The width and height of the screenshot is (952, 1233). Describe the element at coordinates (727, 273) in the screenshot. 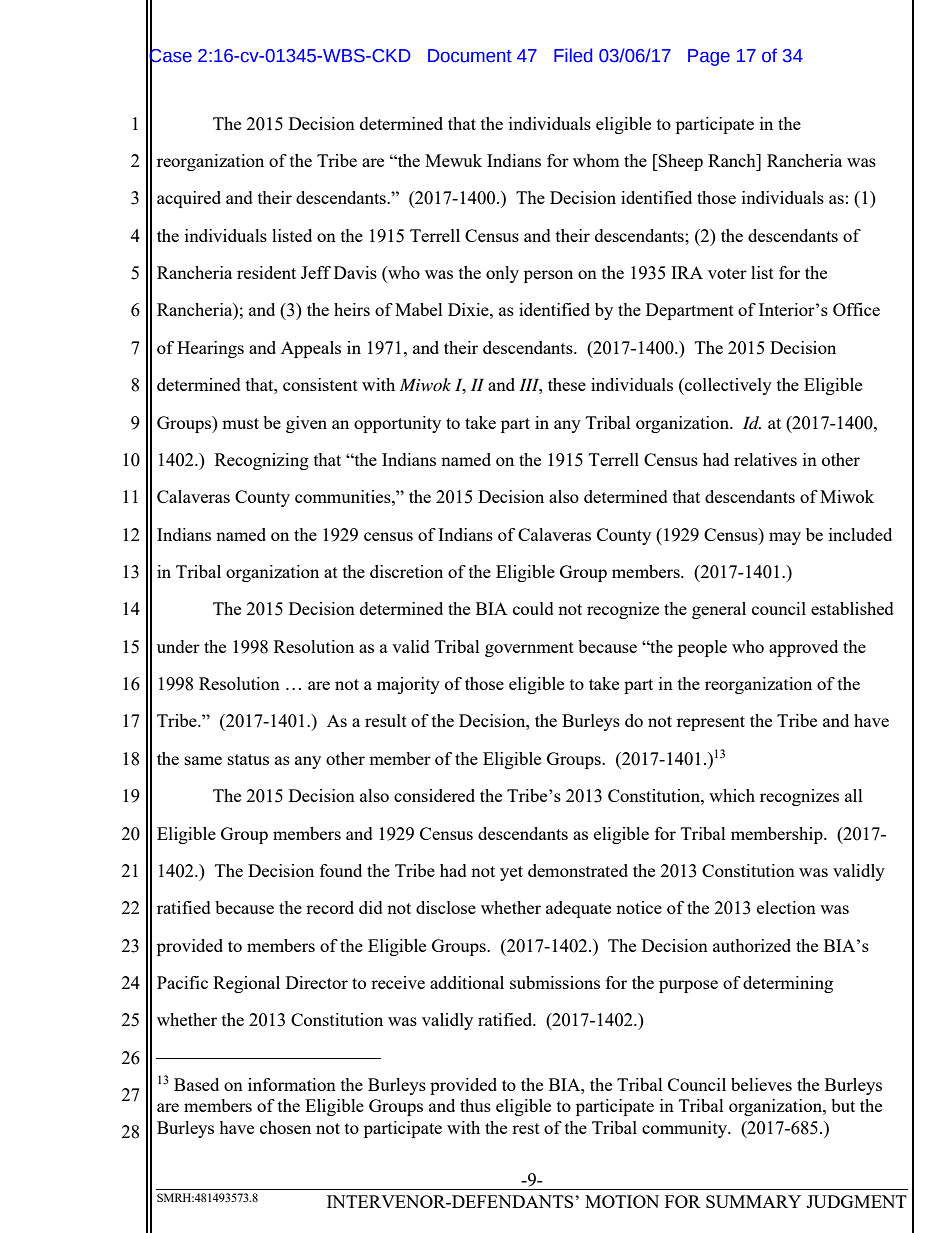

I see `voter` at that location.
